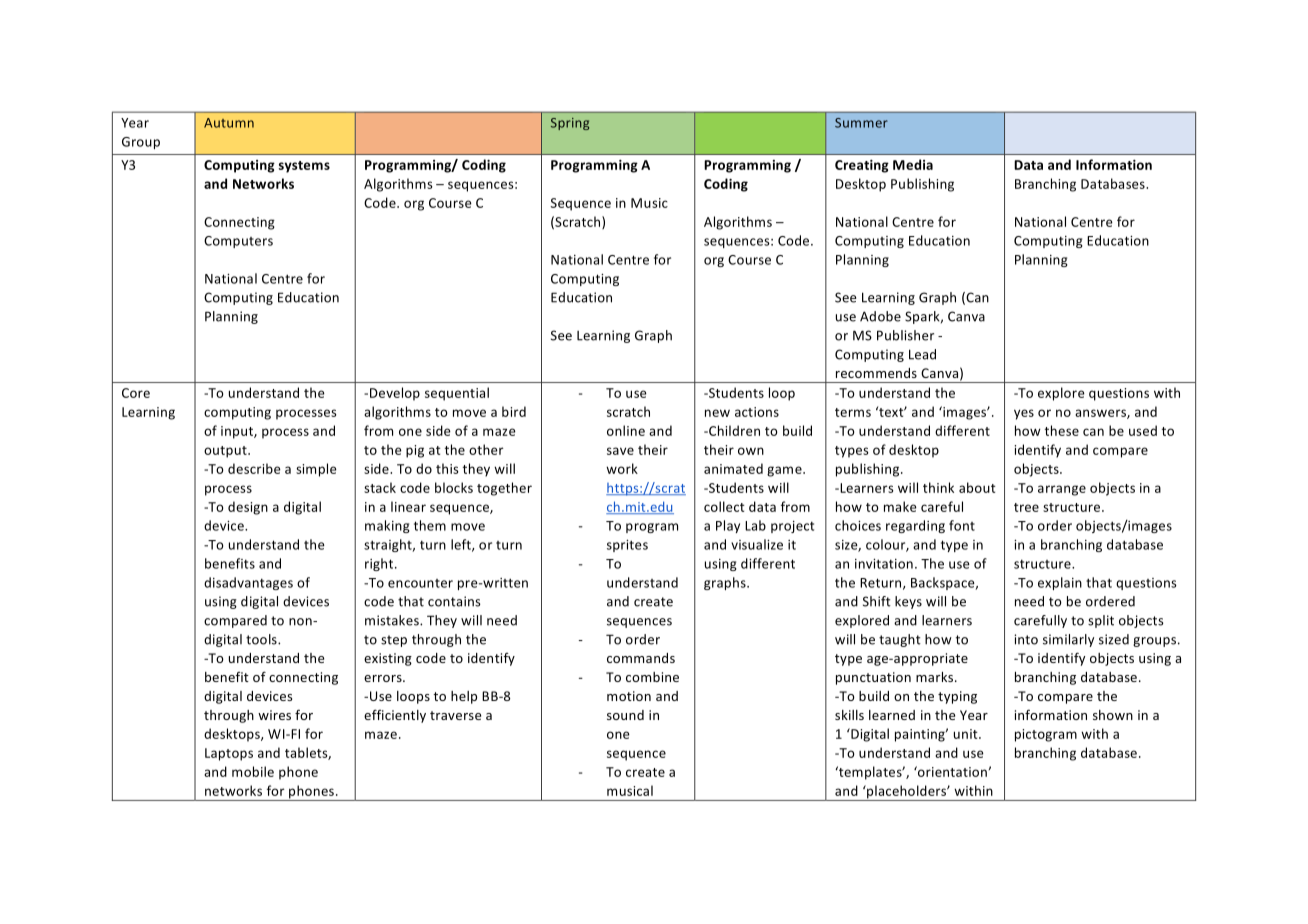  Describe the element at coordinates (913, 164) in the image. I see `Media` at that location.
